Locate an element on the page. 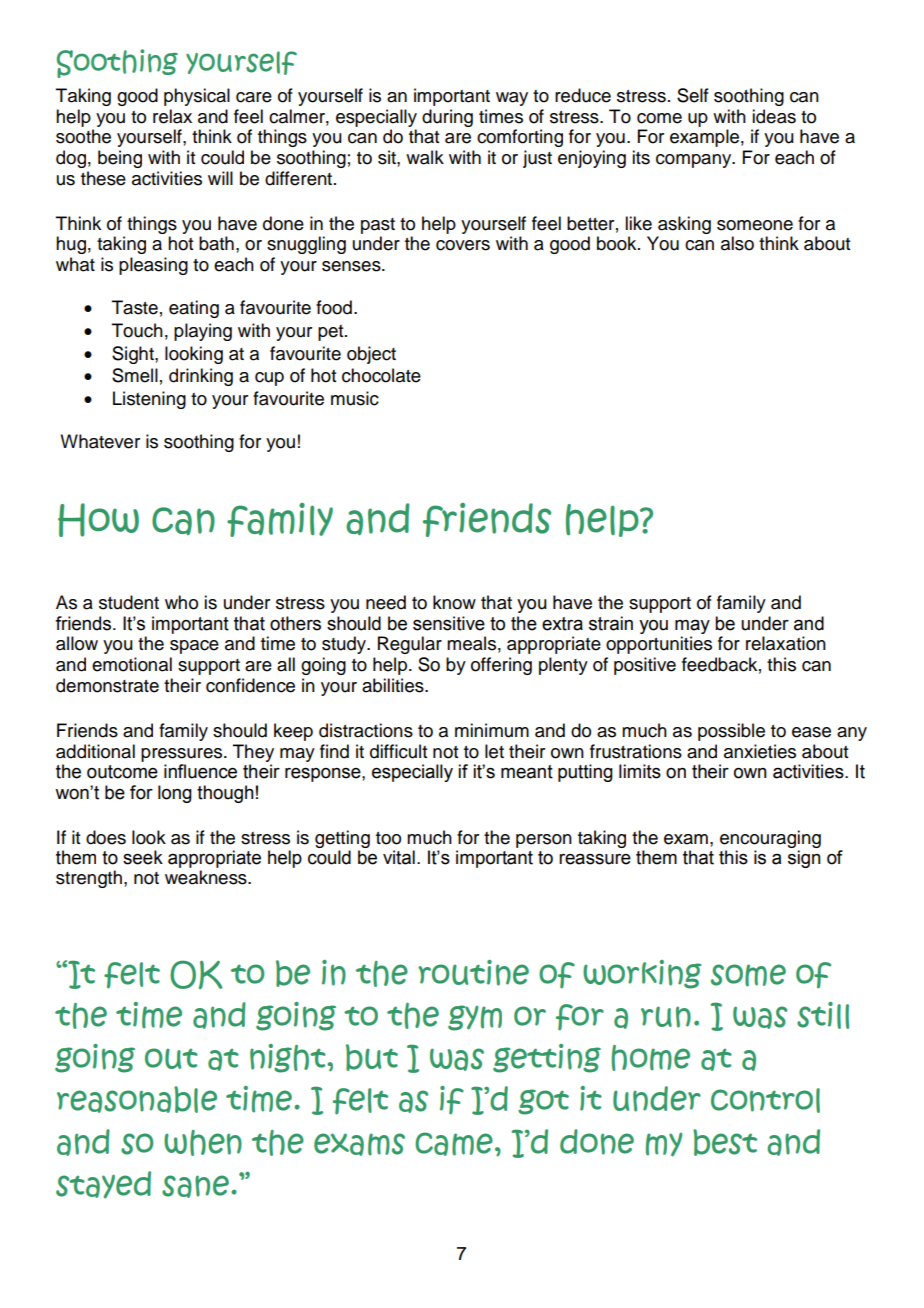 The image size is (924, 1308). vital is located at coordinates (399, 857).
